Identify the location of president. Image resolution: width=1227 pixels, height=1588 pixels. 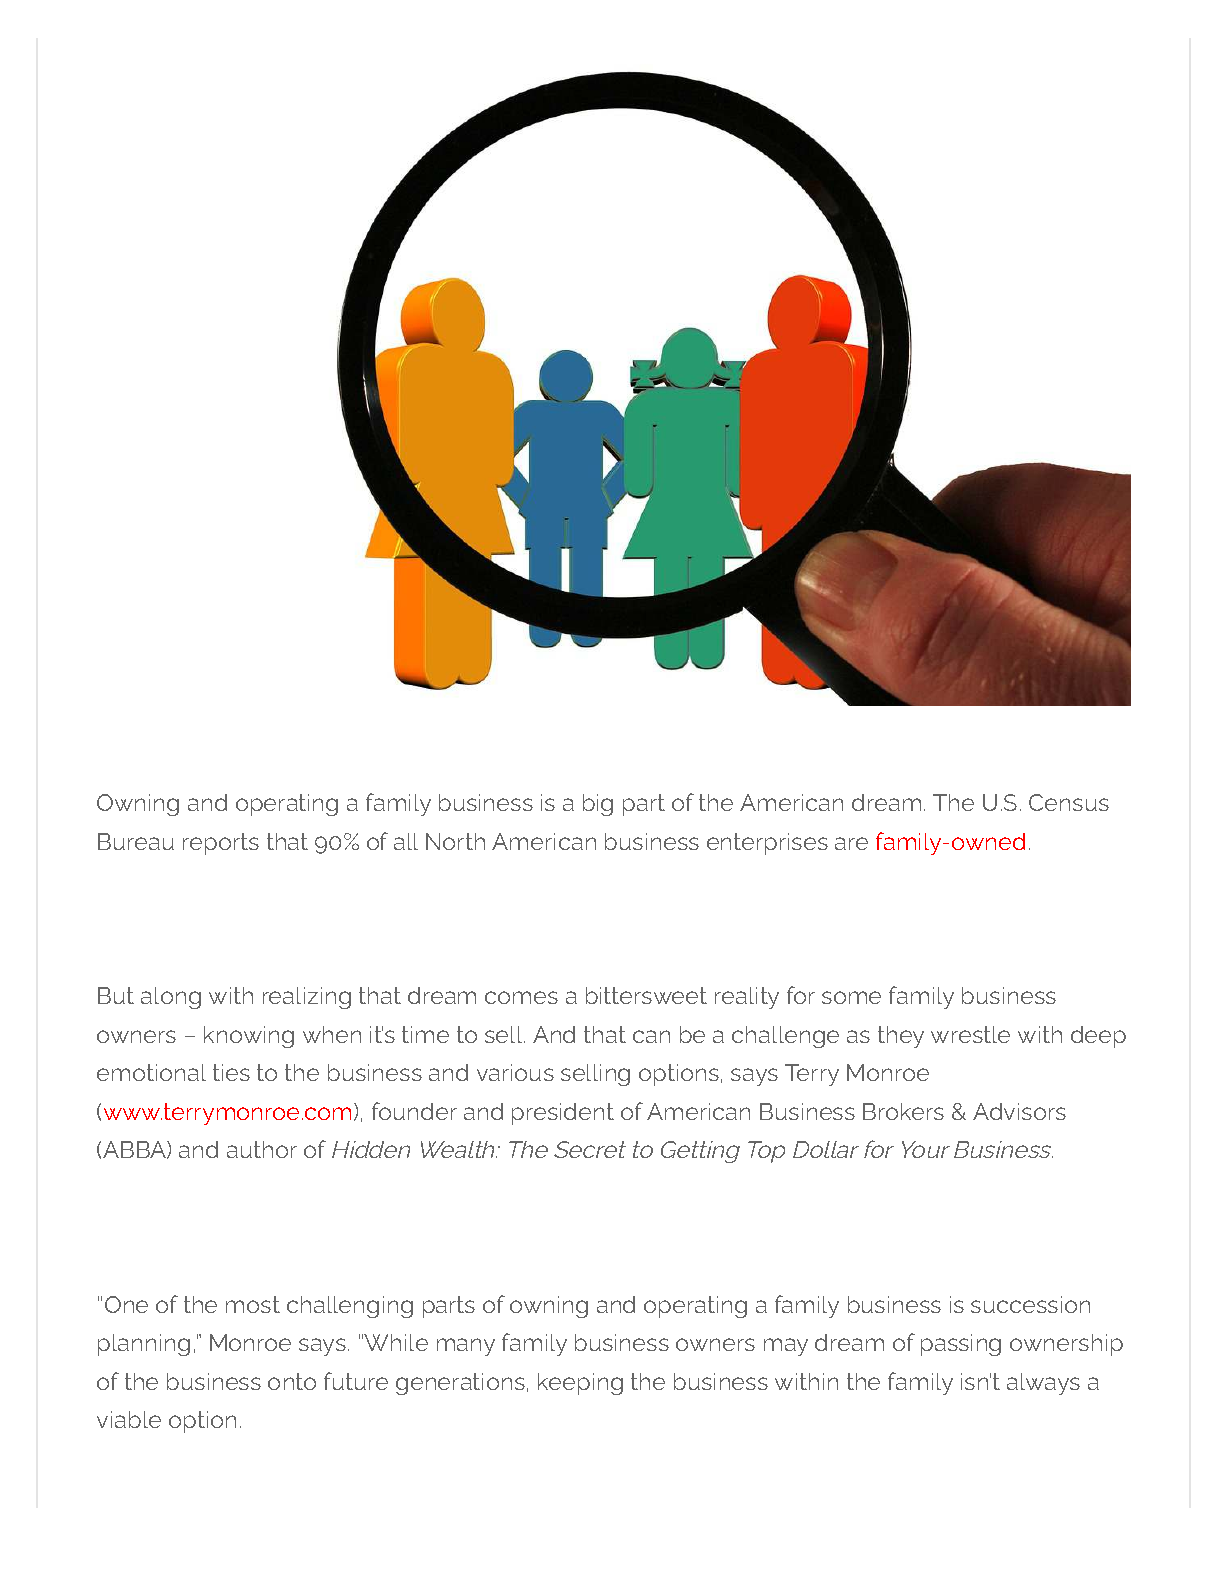
(563, 1114).
